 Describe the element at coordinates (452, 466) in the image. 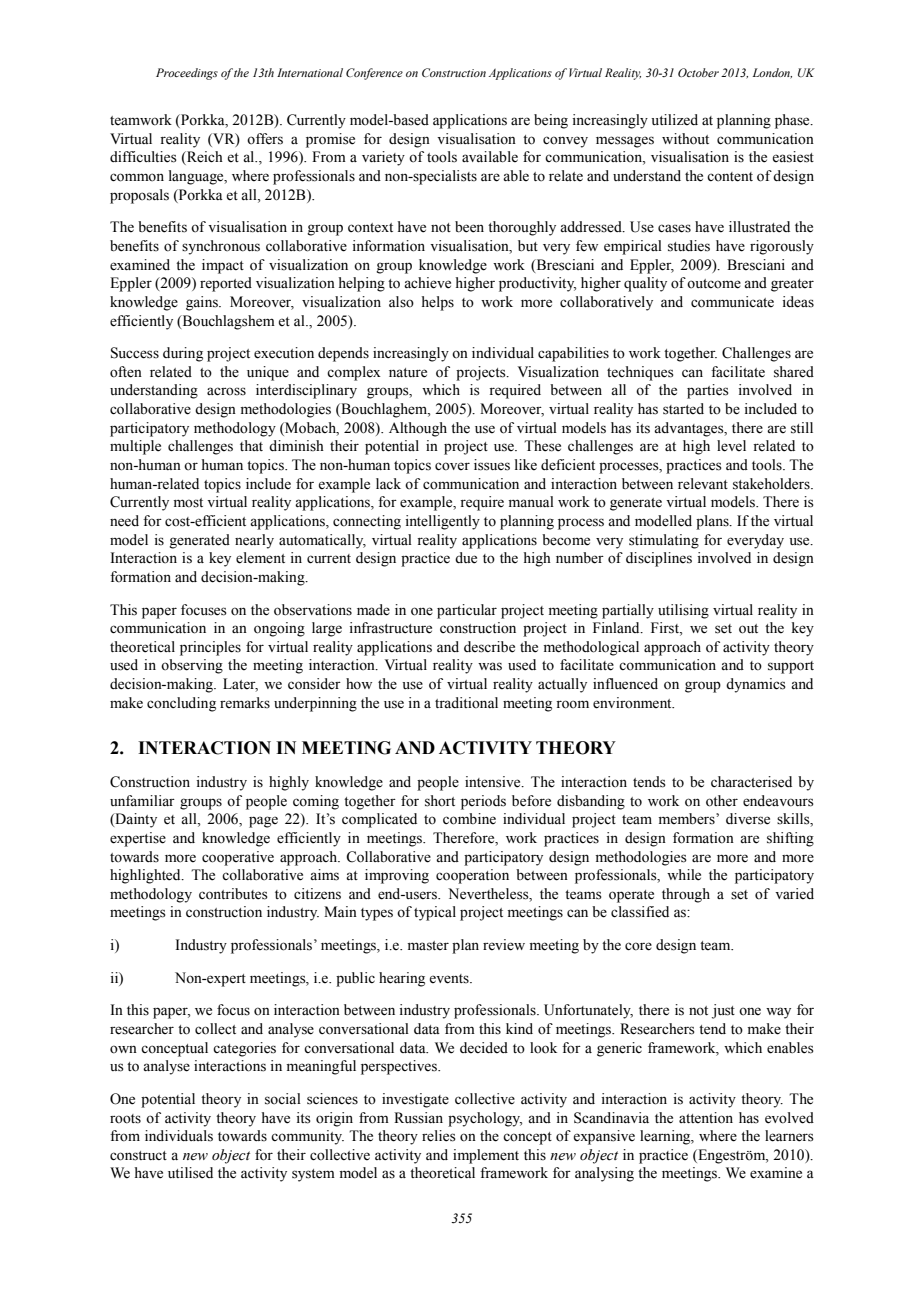

I see `cover` at that location.
